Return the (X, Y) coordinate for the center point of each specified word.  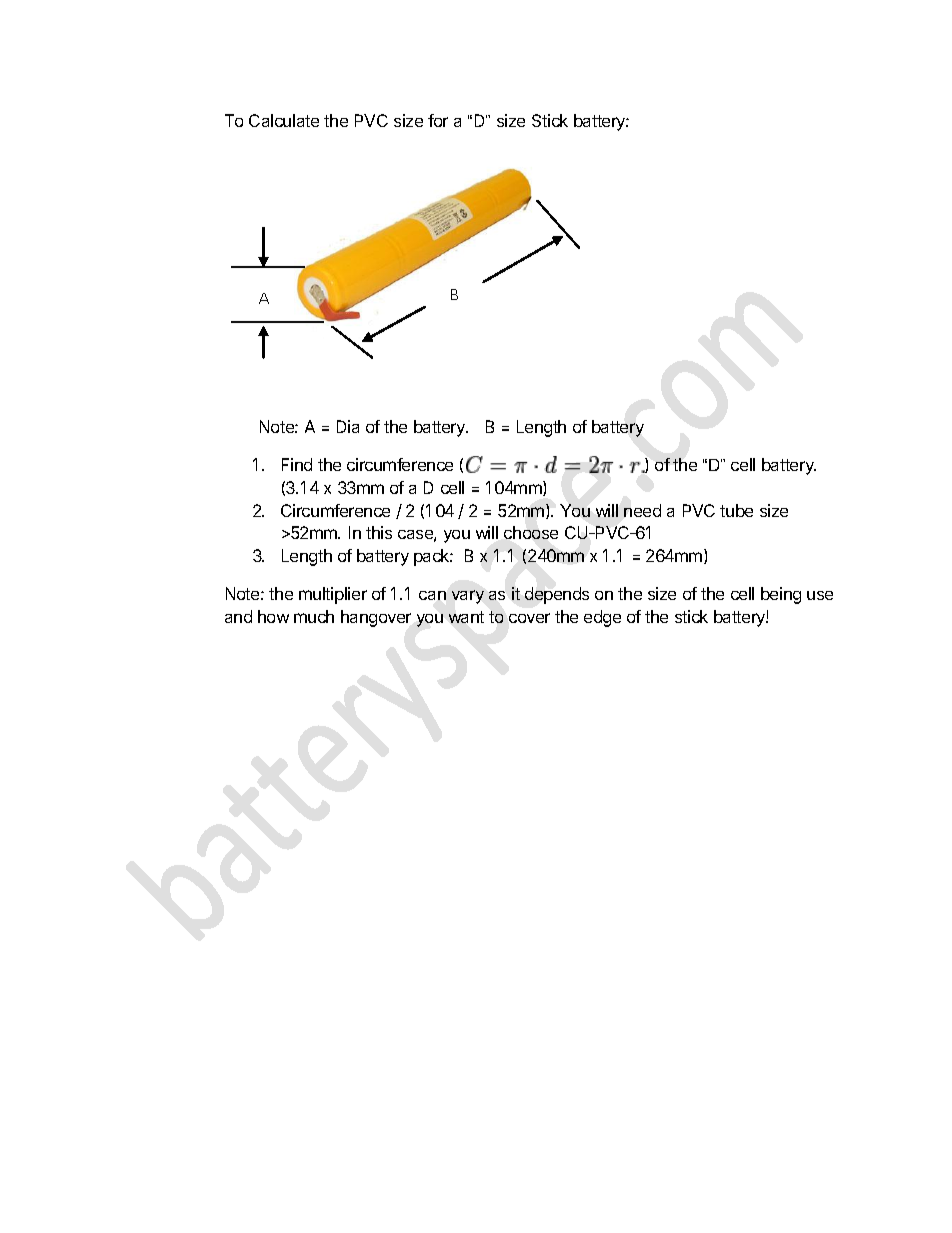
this (379, 532)
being (781, 595)
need (642, 510)
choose (531, 532)
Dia (348, 426)
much (314, 616)
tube (736, 510)
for (438, 120)
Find (297, 464)
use (820, 595)
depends (557, 595)
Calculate (284, 120)
